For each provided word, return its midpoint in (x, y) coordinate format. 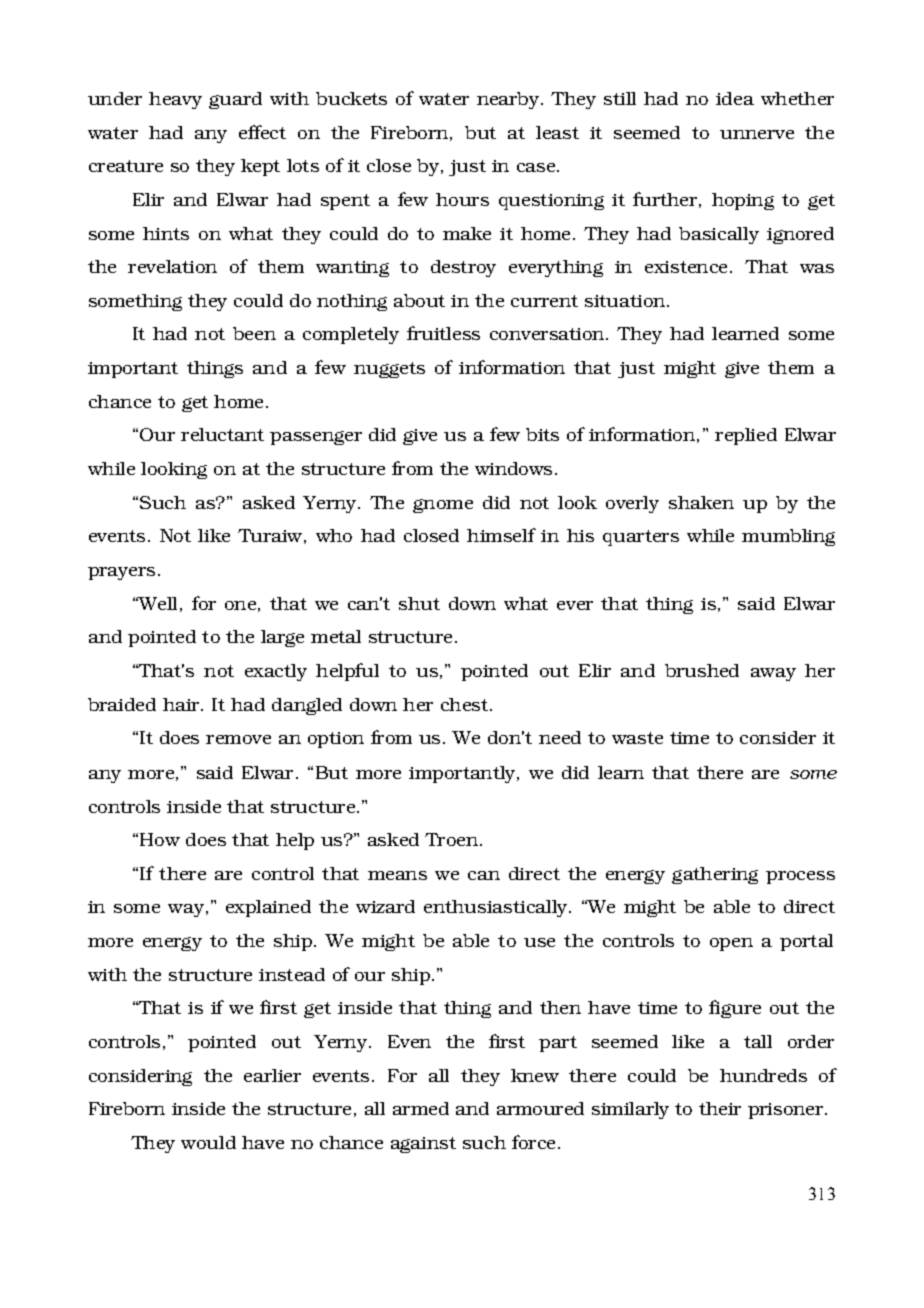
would (208, 1142)
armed (421, 1108)
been (254, 333)
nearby (509, 100)
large (282, 638)
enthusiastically (497, 908)
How (160, 839)
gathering (715, 875)
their (720, 1108)
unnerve (757, 134)
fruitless (443, 333)
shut (419, 603)
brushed (702, 670)
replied (746, 436)
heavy (175, 100)
